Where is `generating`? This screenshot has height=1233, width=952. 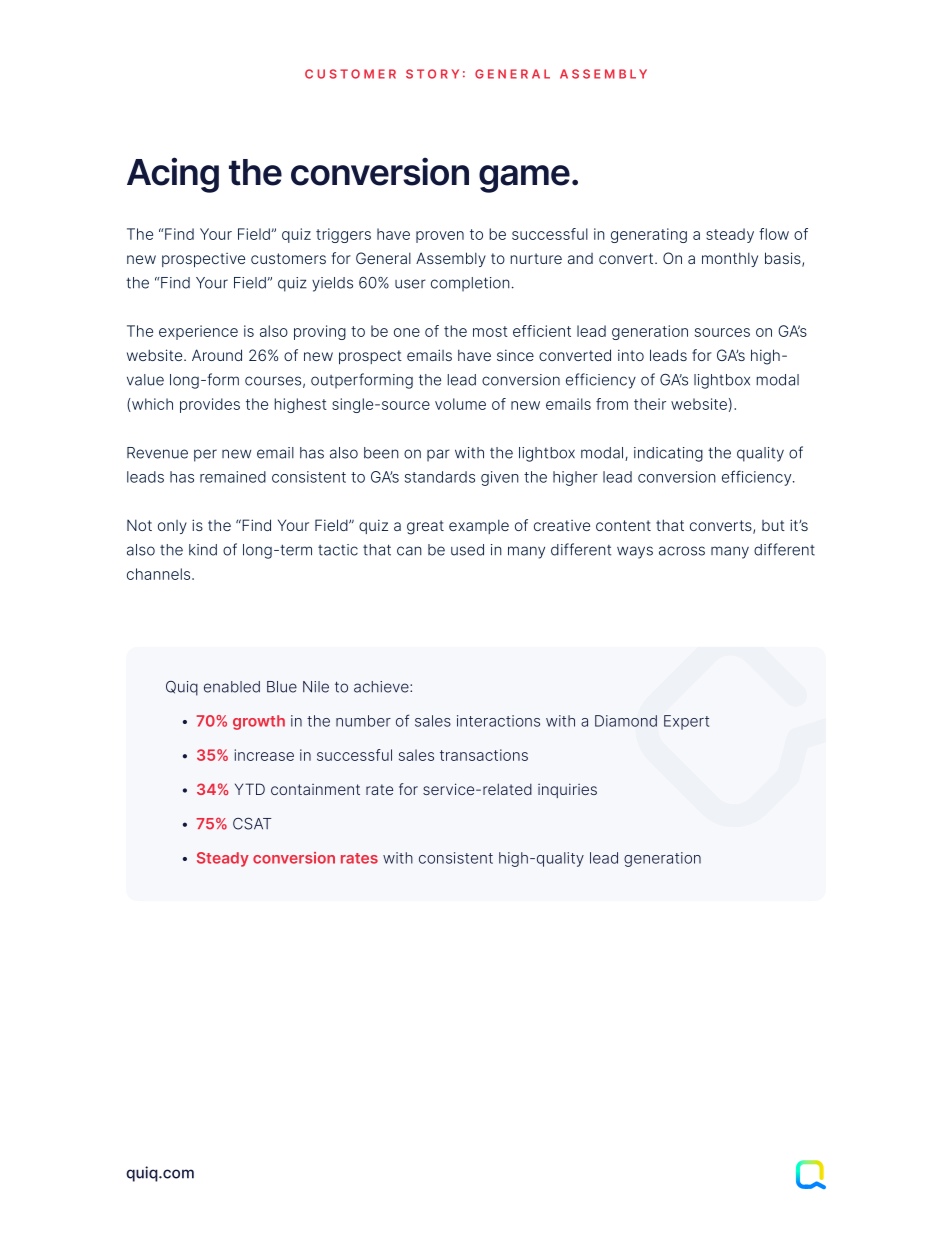
generating is located at coordinates (649, 235).
